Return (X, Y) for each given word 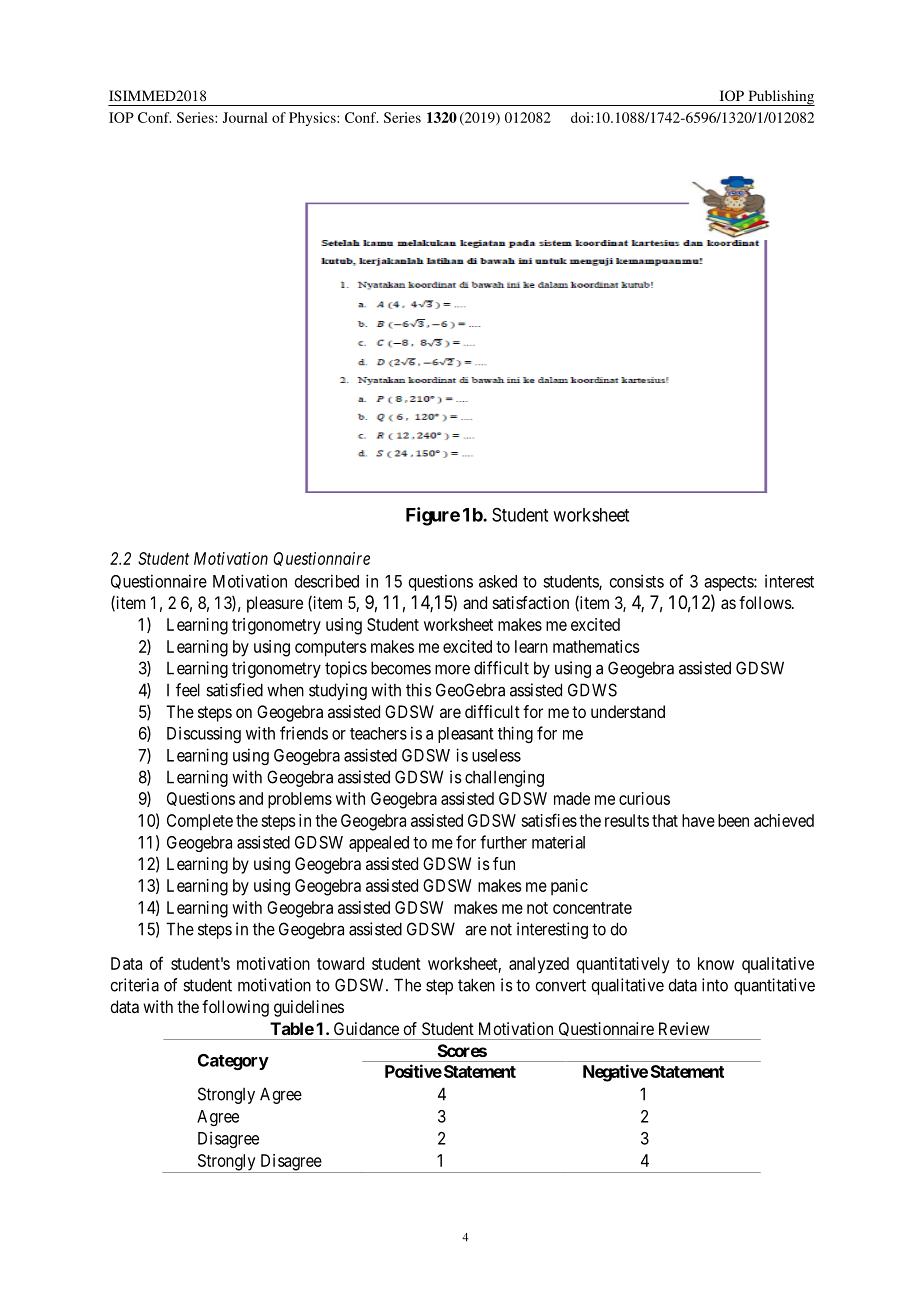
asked (498, 581)
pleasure (275, 604)
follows (765, 602)
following (235, 1008)
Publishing (780, 98)
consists (637, 581)
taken (476, 985)
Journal (245, 117)
